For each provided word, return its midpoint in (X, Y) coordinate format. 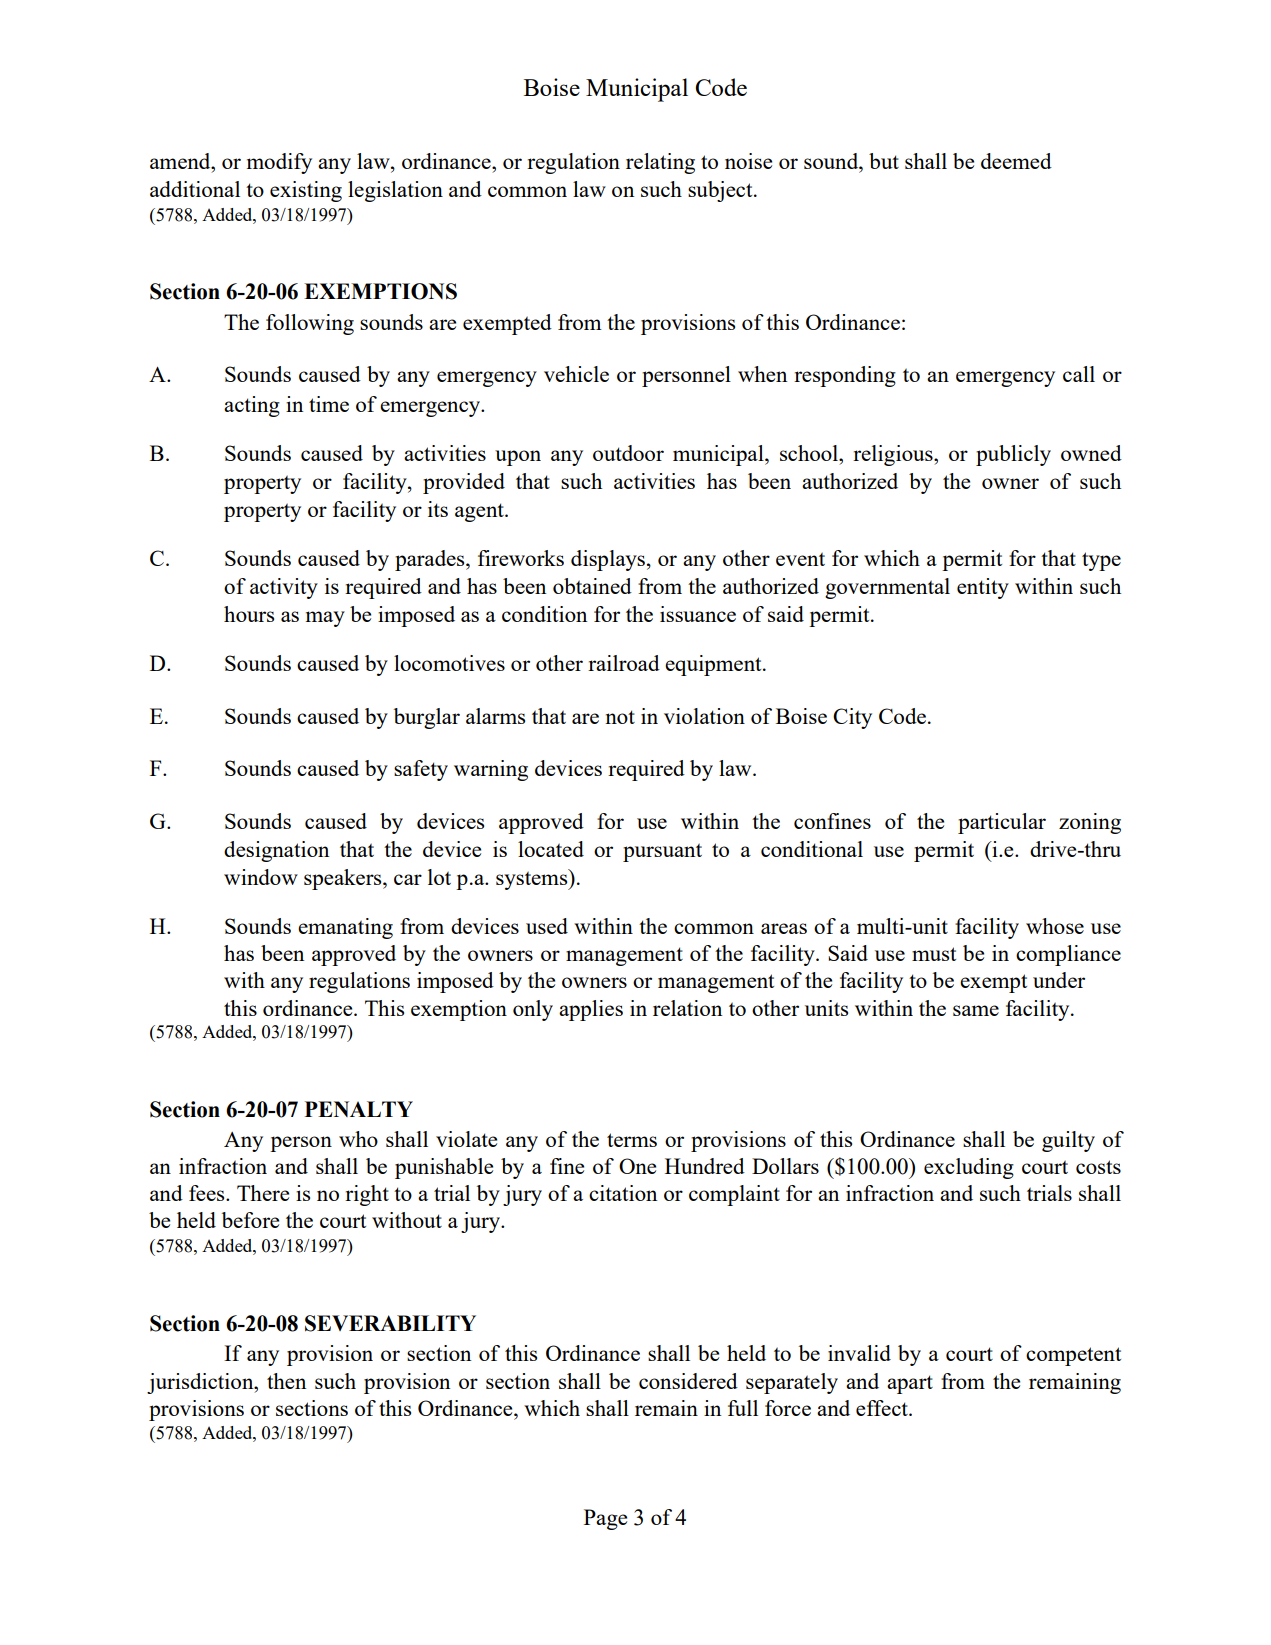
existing (306, 191)
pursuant (662, 853)
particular (1002, 823)
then (286, 1381)
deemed (1016, 161)
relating (660, 163)
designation (276, 851)
